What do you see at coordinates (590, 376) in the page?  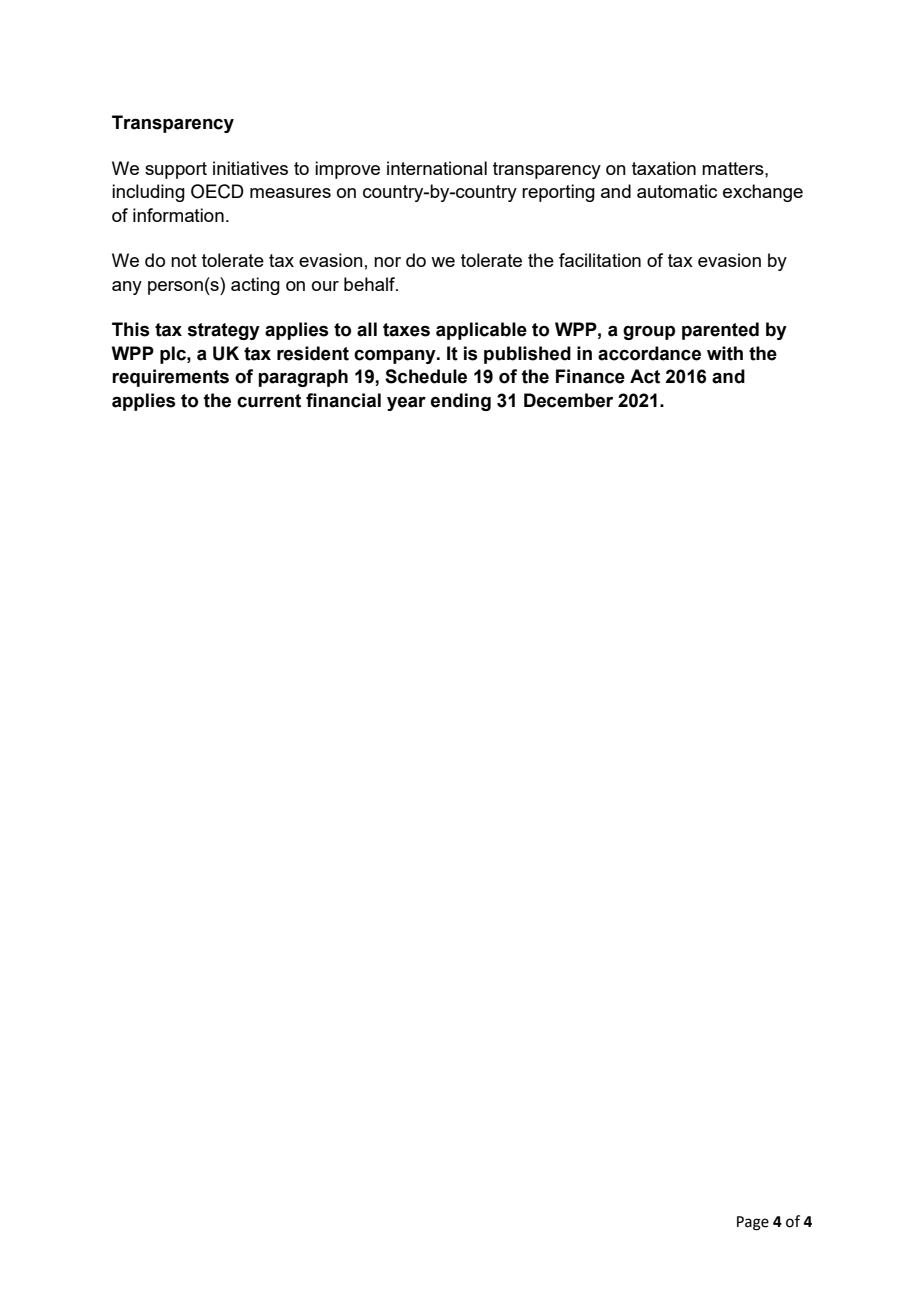 I see `Finance` at bounding box center [590, 376].
